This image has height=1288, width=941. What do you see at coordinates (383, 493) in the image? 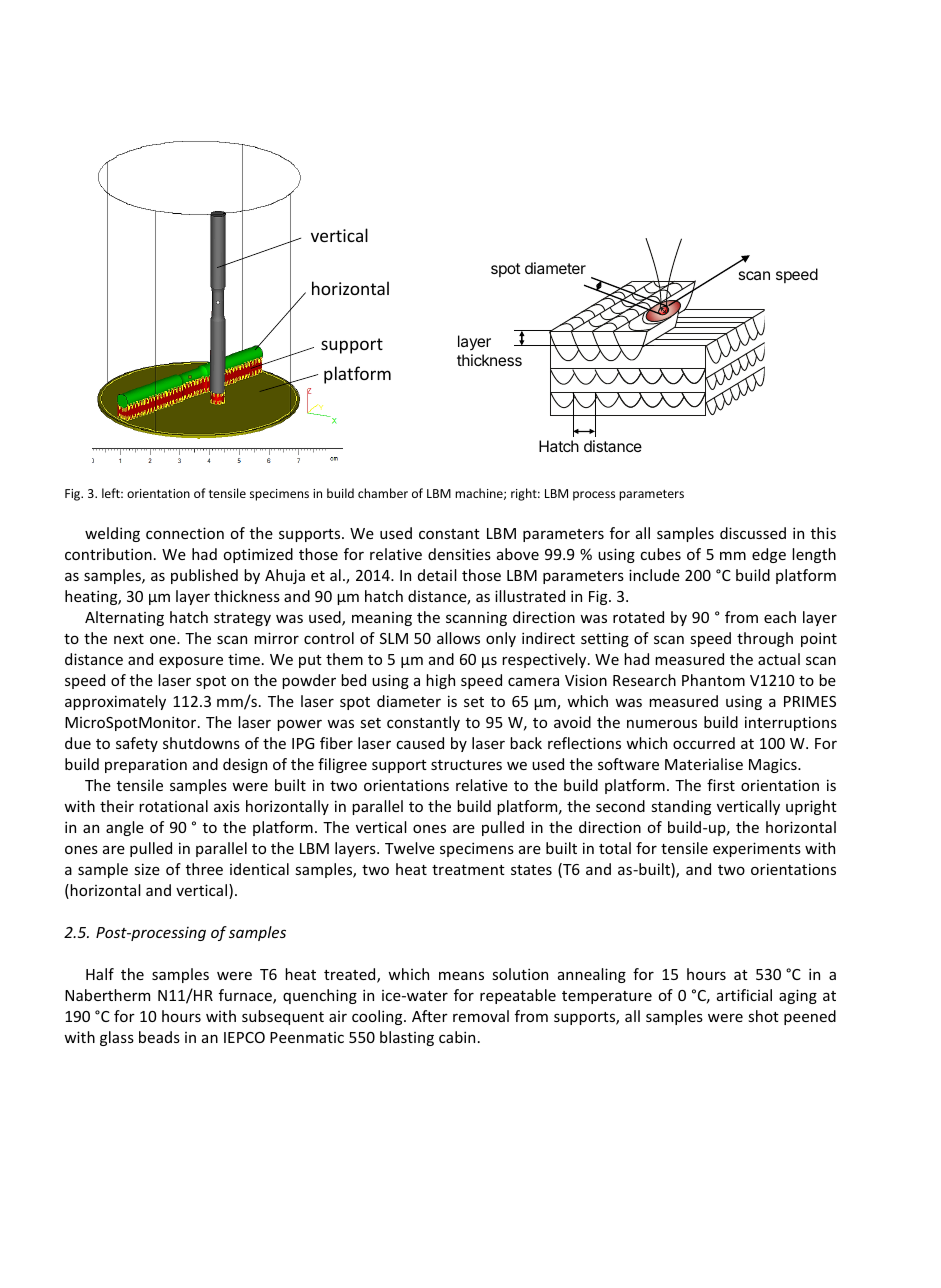
I see `chamber` at bounding box center [383, 493].
